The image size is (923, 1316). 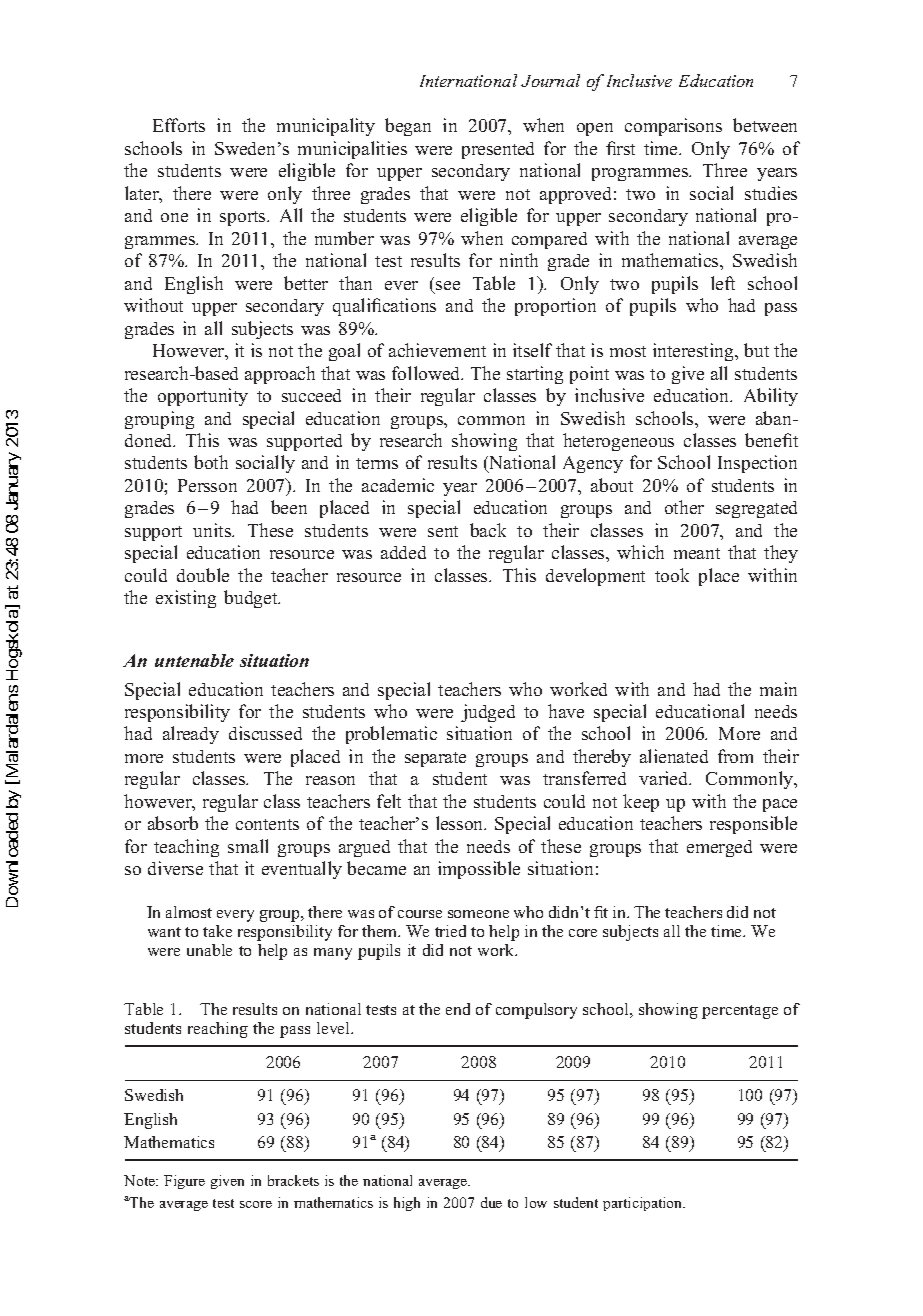 What do you see at coordinates (644, 1204) in the document?
I see `participation` at bounding box center [644, 1204].
